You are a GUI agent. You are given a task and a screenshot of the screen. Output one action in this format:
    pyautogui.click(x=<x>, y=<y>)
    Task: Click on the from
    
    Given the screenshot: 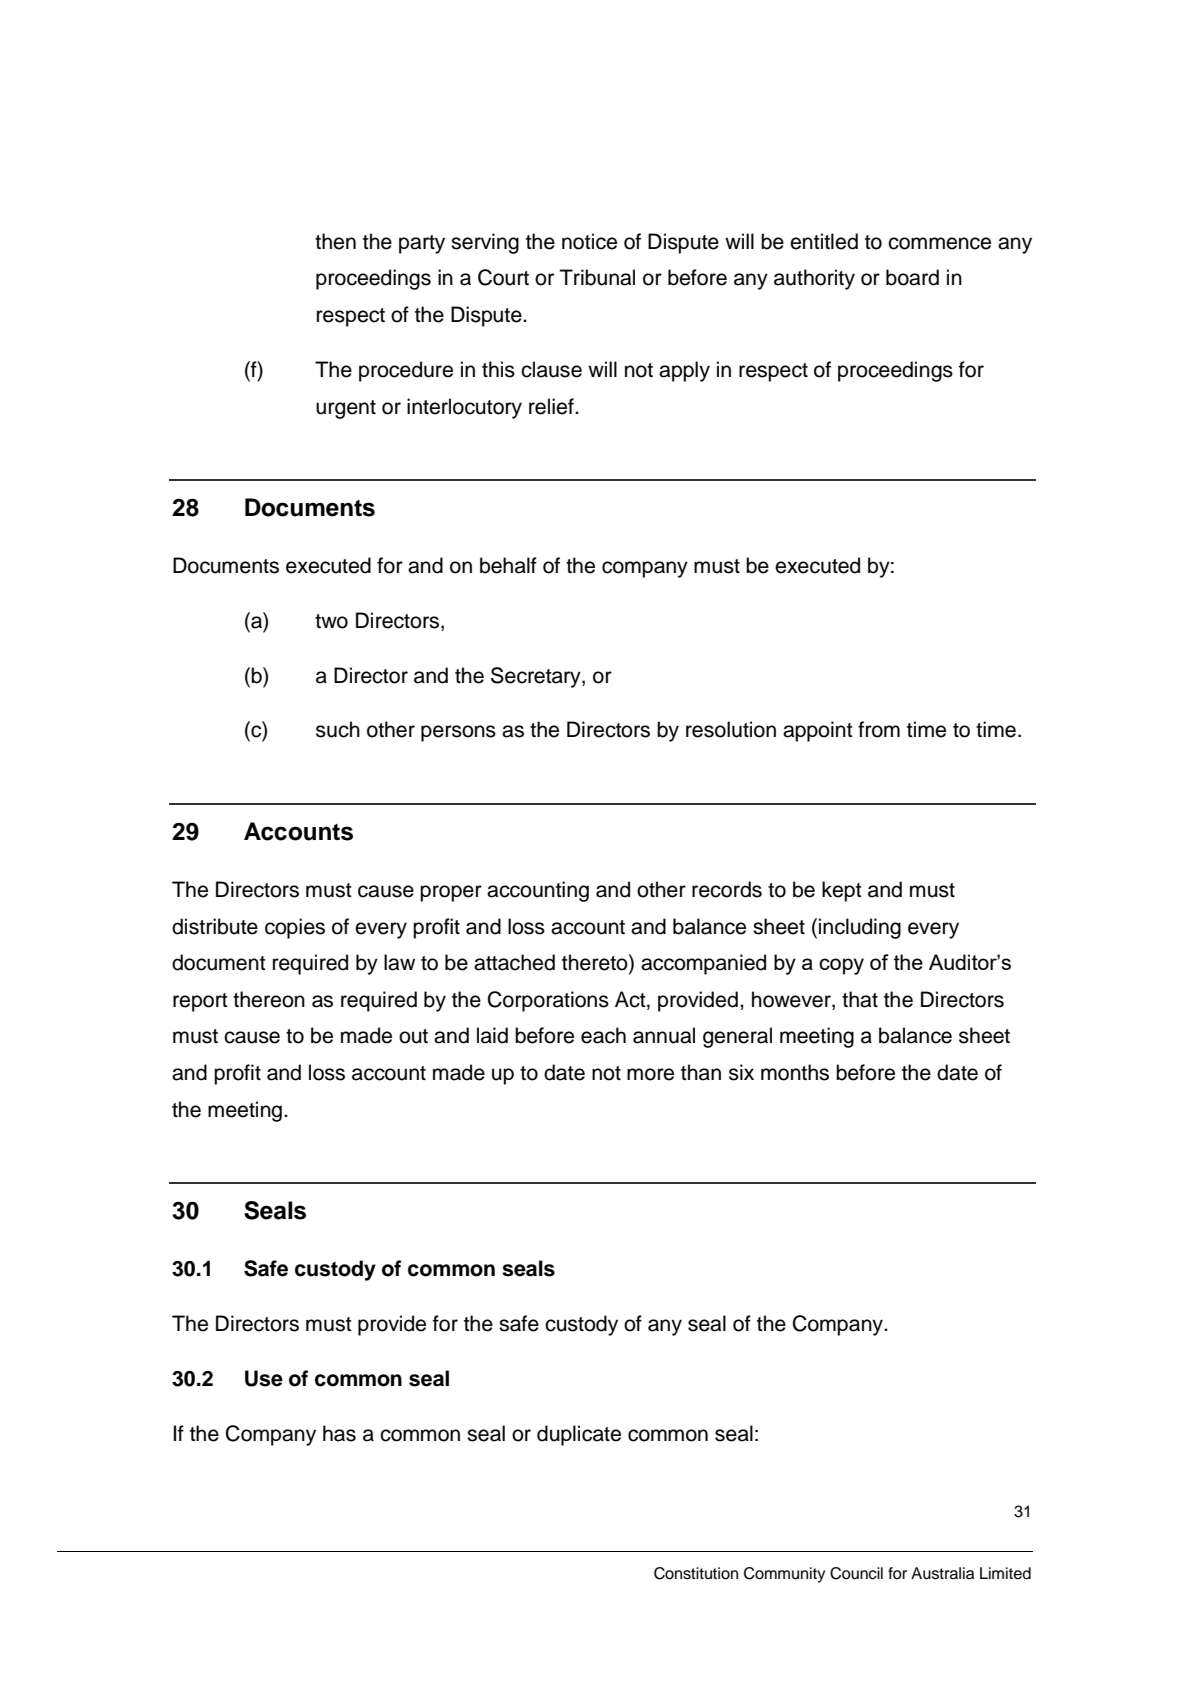 What is the action you would take?
    pyautogui.click(x=879, y=729)
